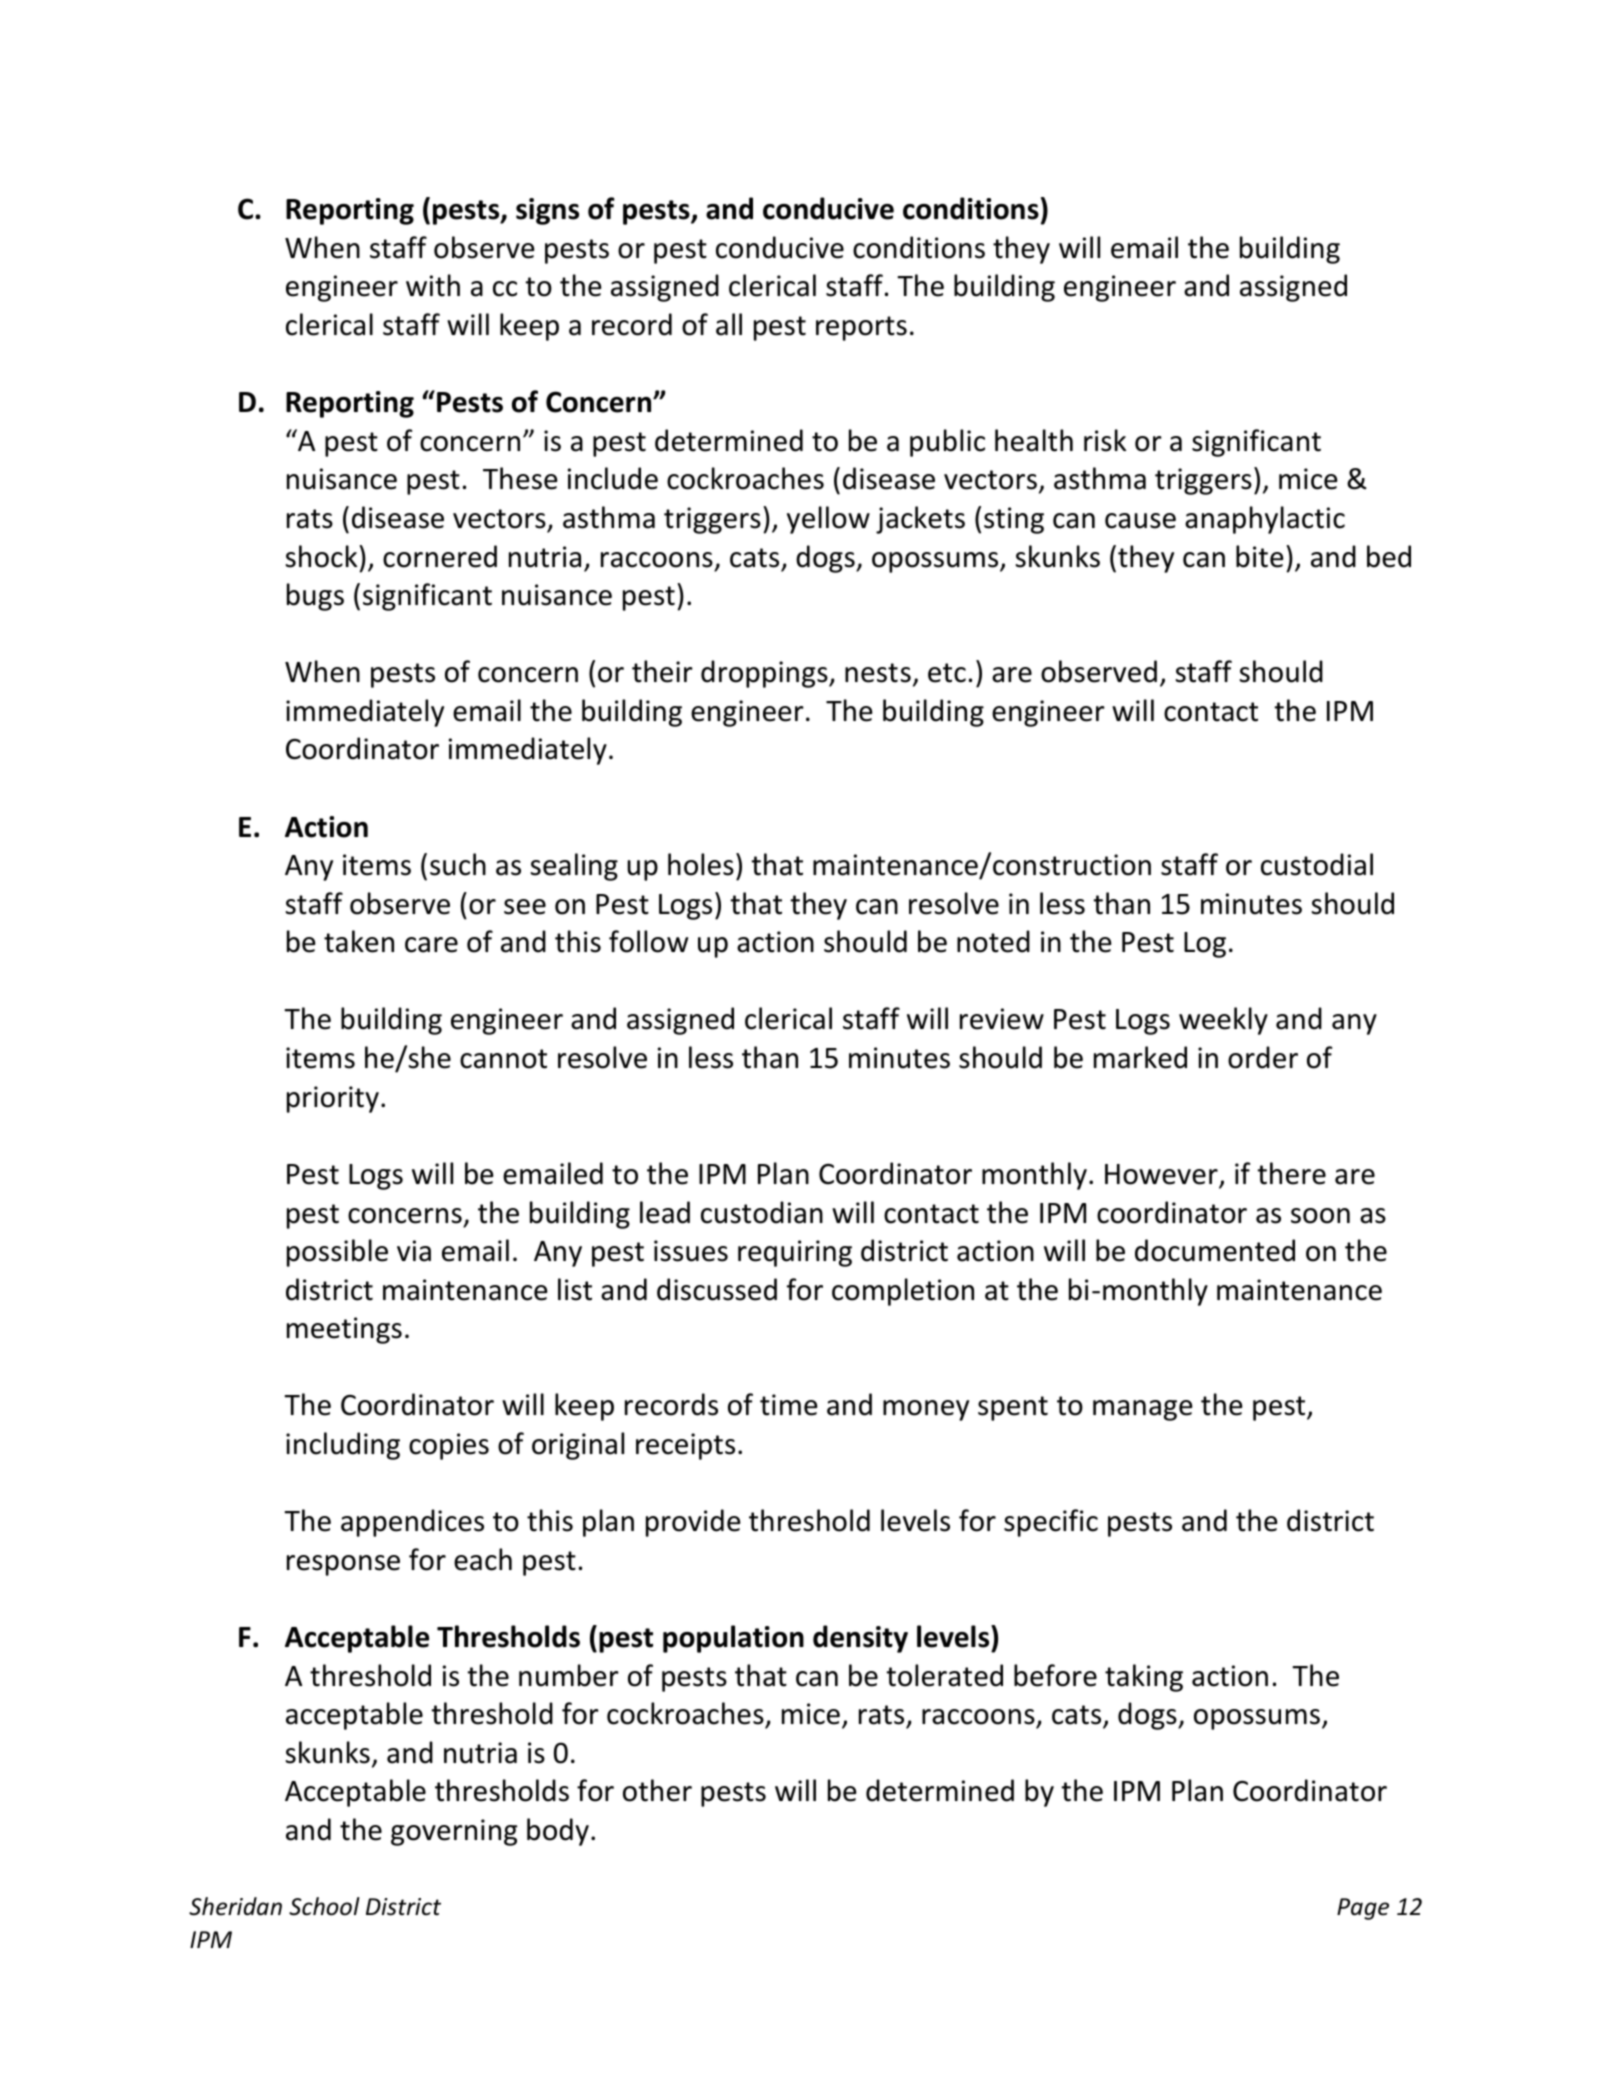 The width and height of the page is (1612, 2086). What do you see at coordinates (433, 285) in the page?
I see `with` at bounding box center [433, 285].
